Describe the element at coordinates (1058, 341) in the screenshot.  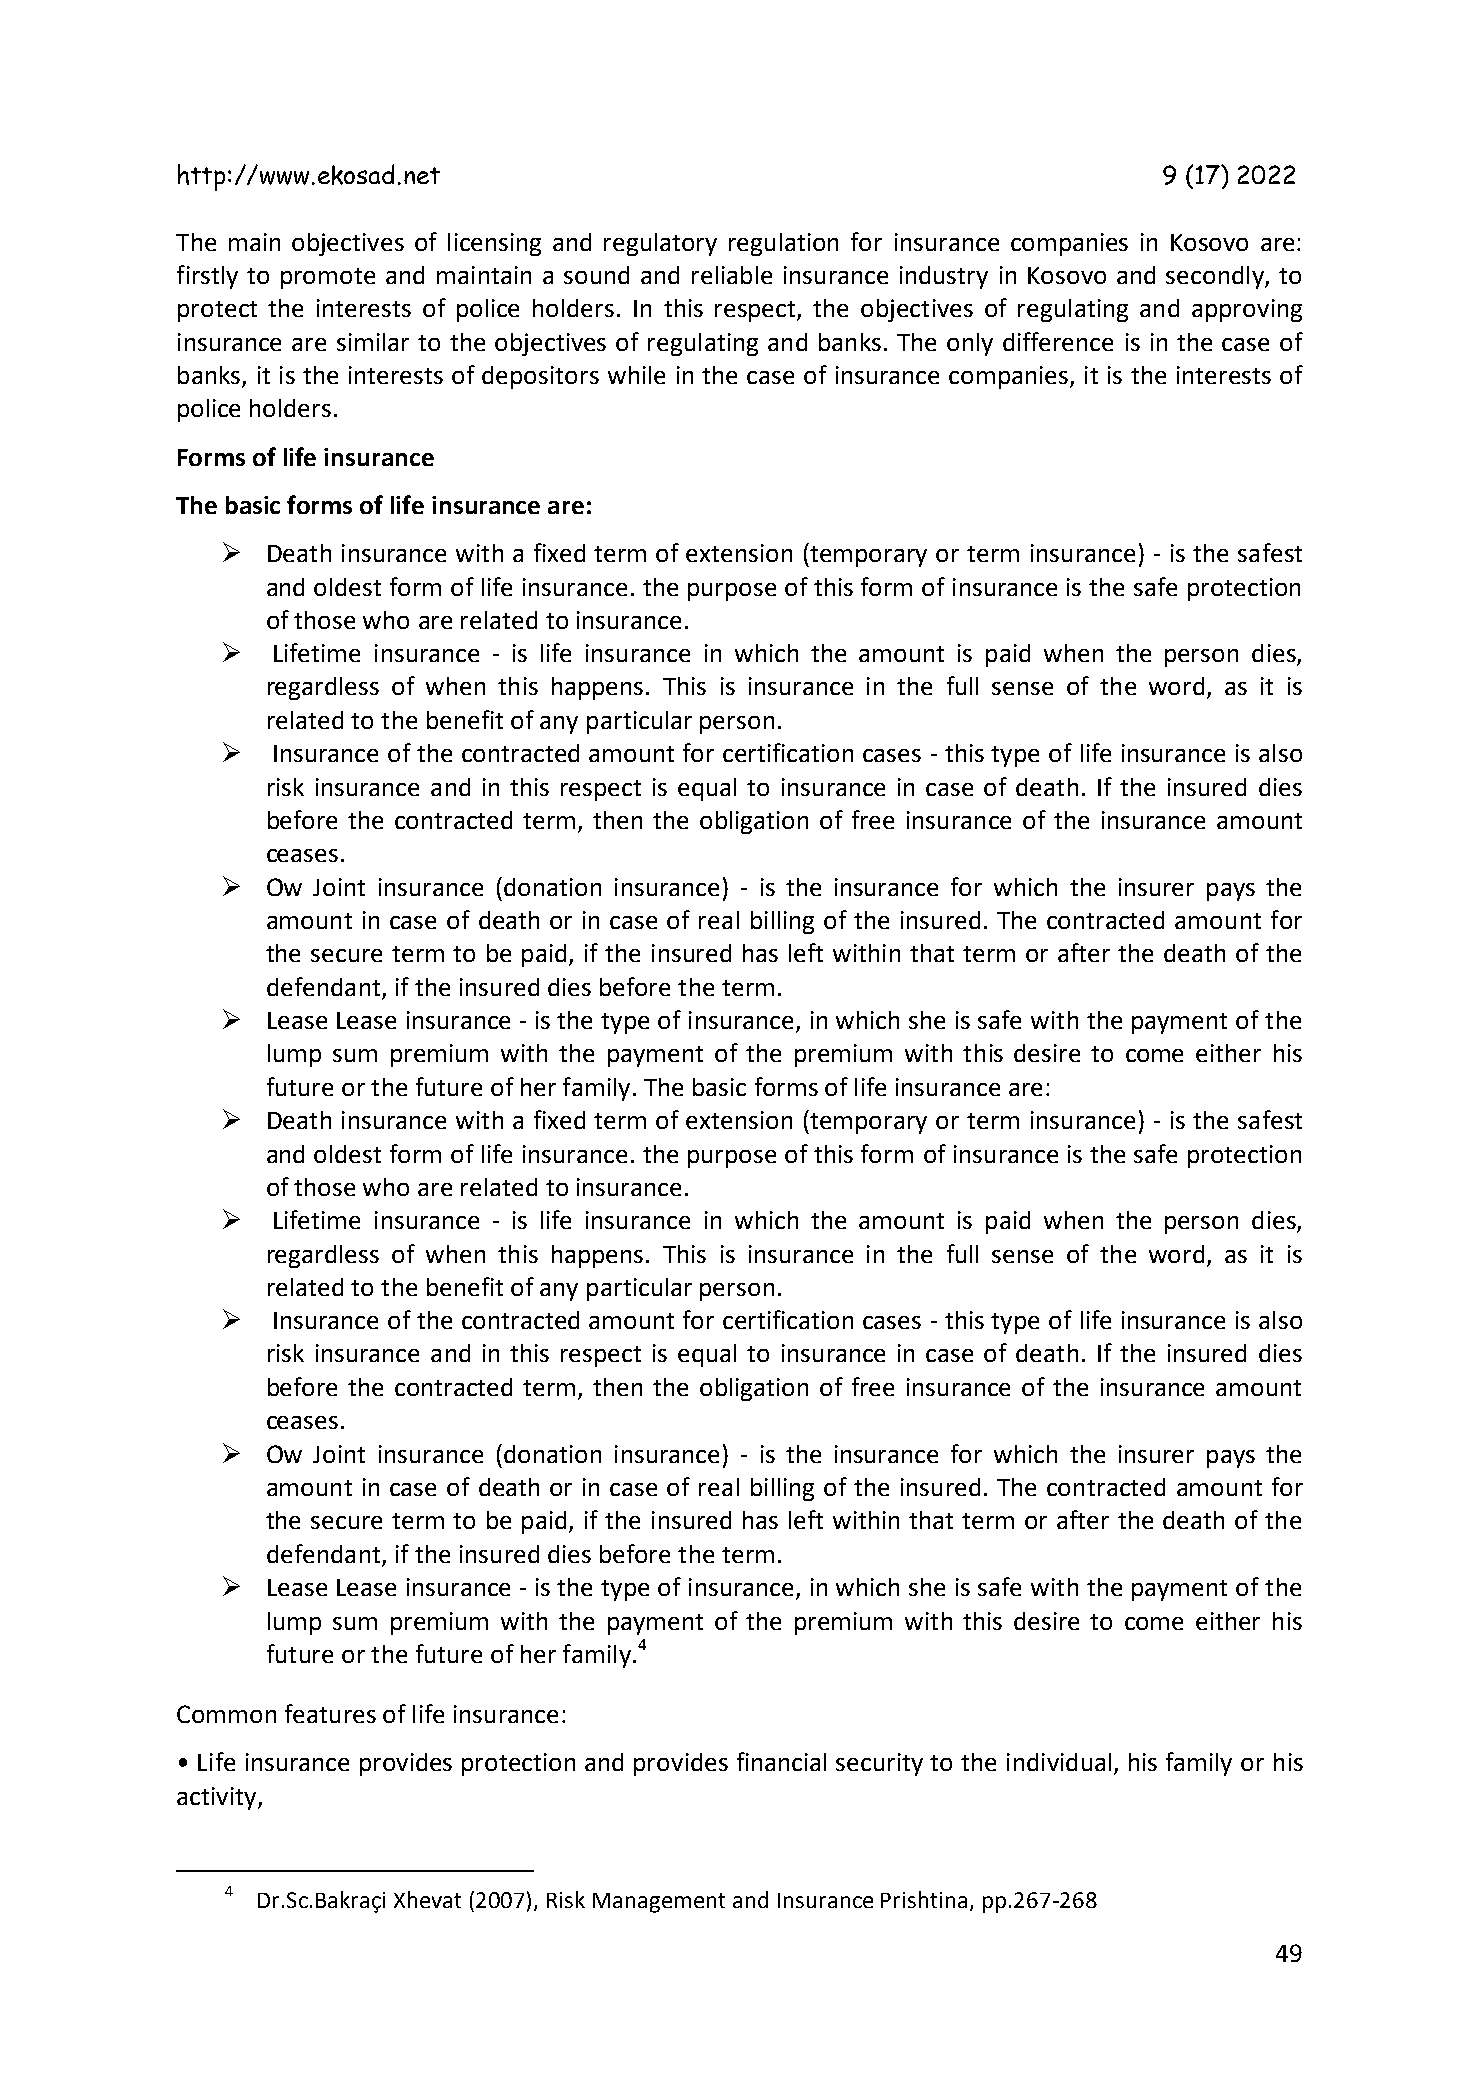
I see `difference` at that location.
